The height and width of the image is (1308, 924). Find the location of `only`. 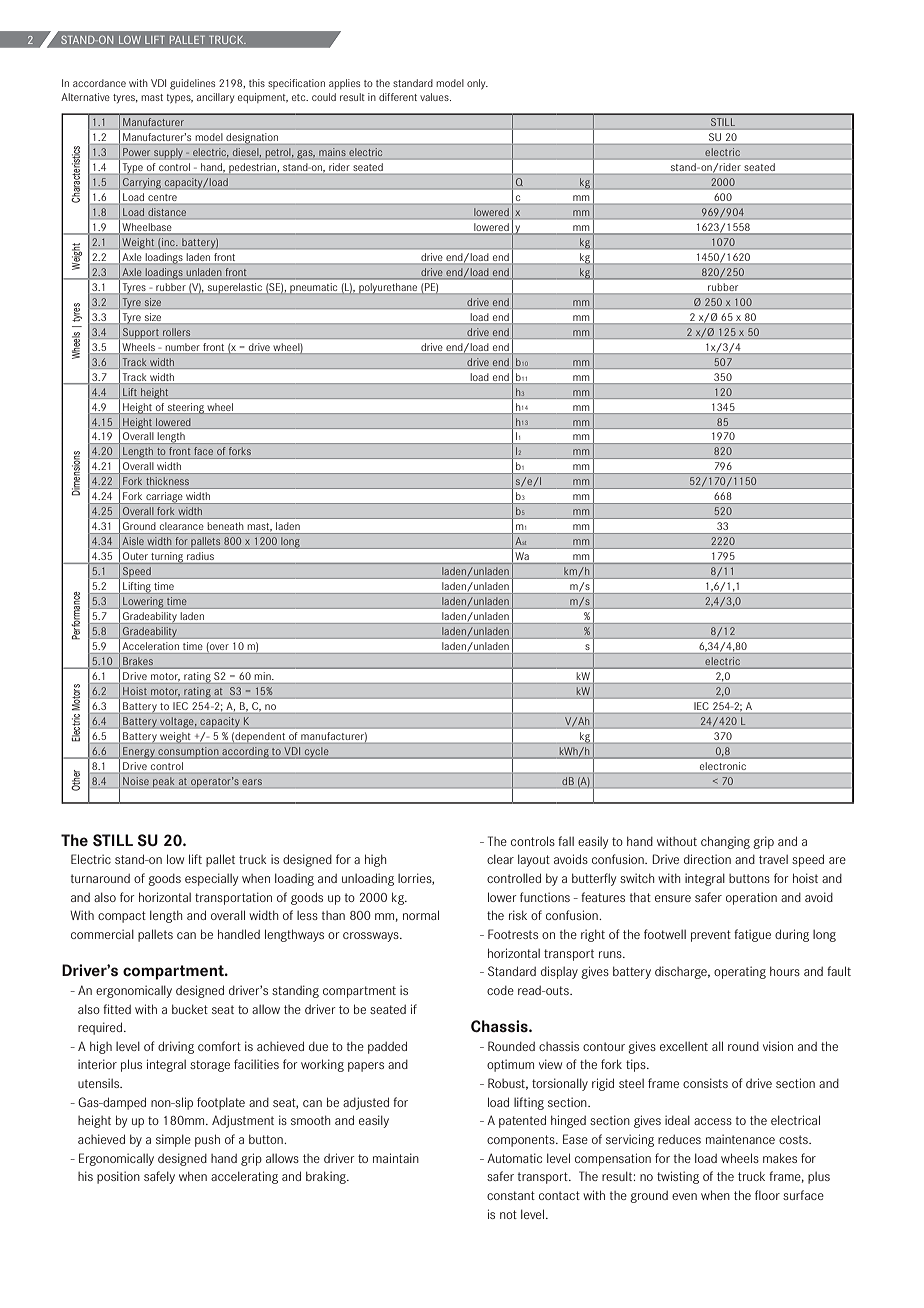

only is located at coordinates (477, 84).
